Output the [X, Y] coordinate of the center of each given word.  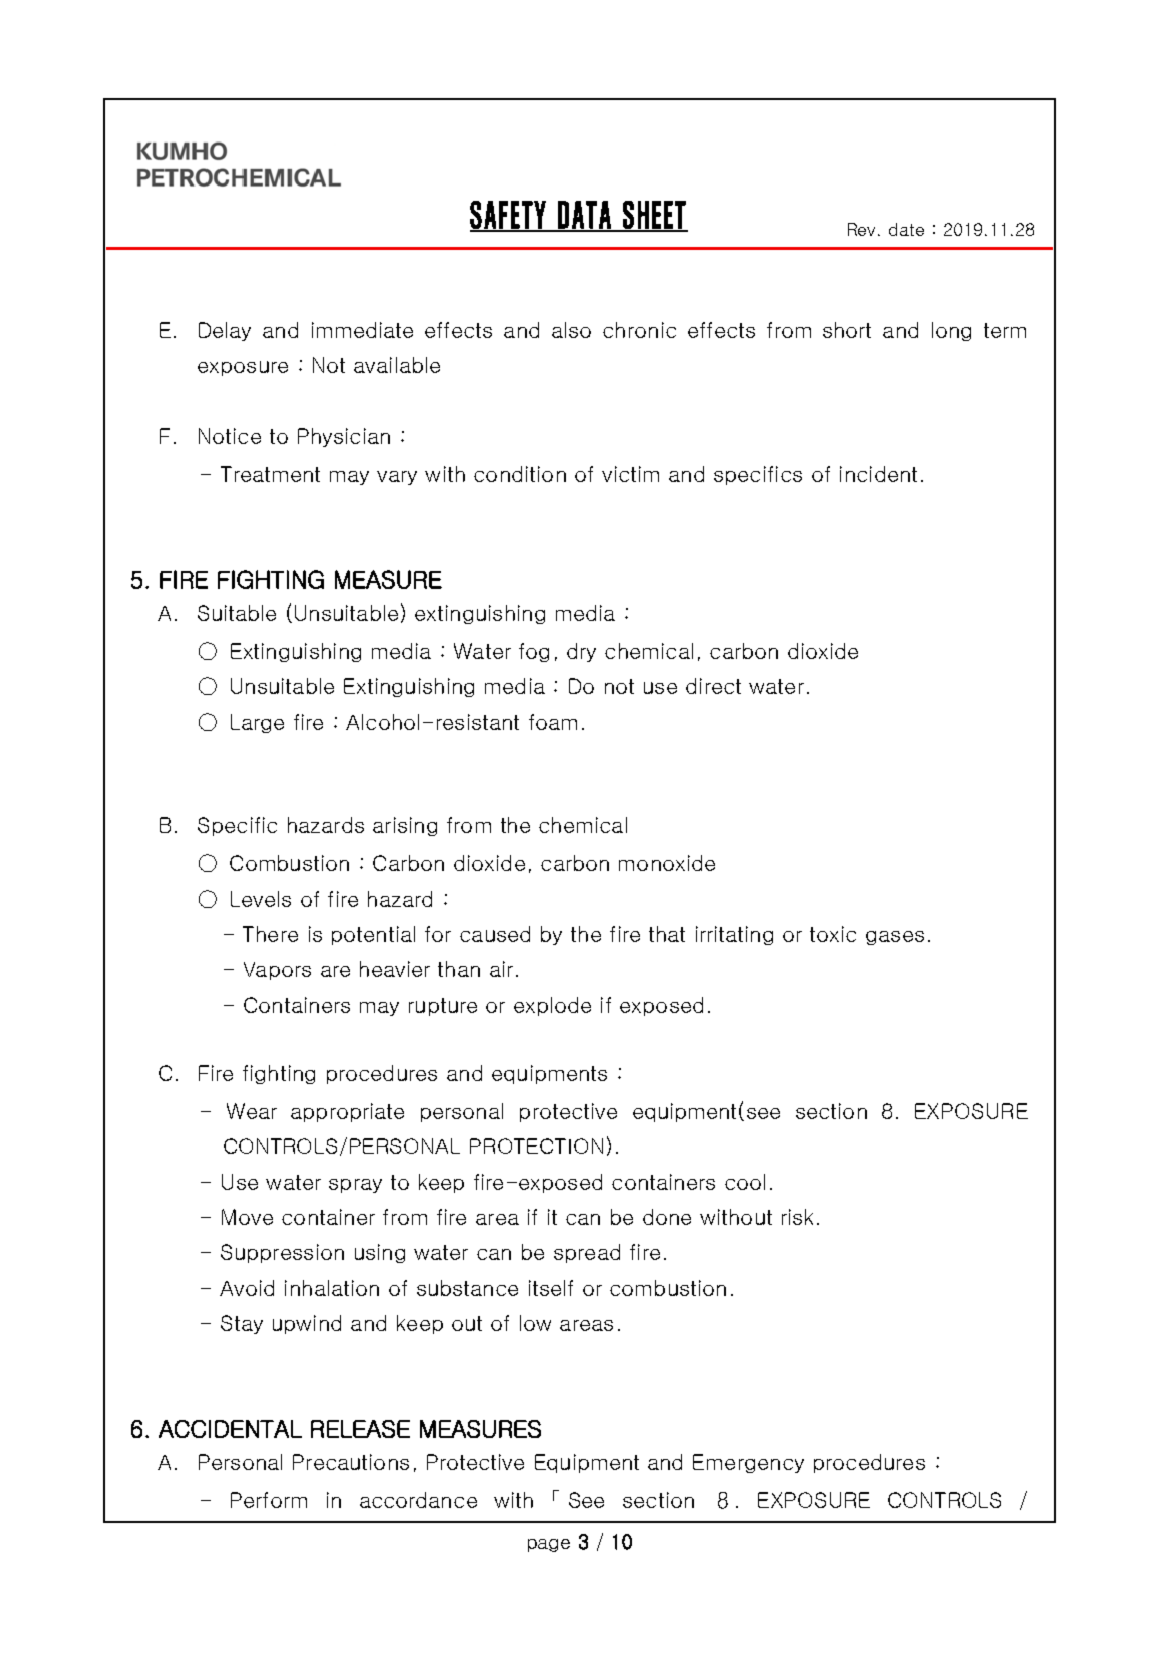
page [549, 1545]
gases [895, 938]
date [906, 229]
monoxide [667, 863]
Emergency [748, 1463]
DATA [584, 216]
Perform [269, 1500]
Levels [261, 899]
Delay [225, 331]
